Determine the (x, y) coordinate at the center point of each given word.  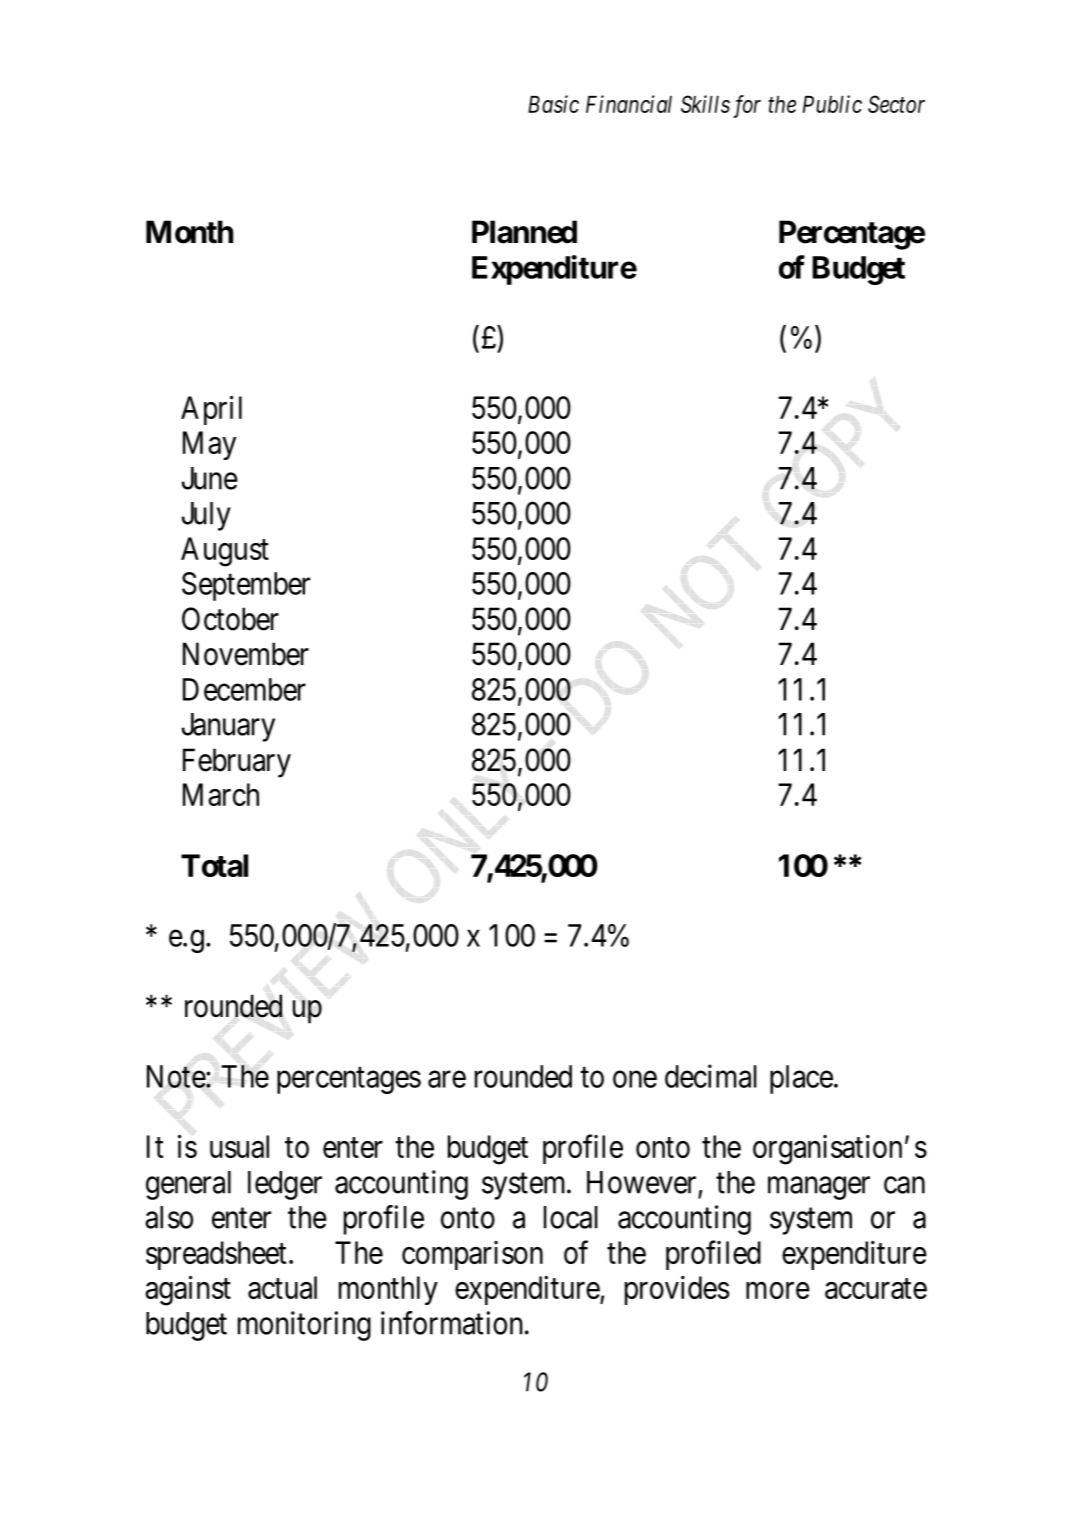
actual (282, 1287)
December (244, 689)
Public (832, 104)
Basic (553, 104)
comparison (472, 1255)
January (228, 727)
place (801, 1079)
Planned (524, 232)
